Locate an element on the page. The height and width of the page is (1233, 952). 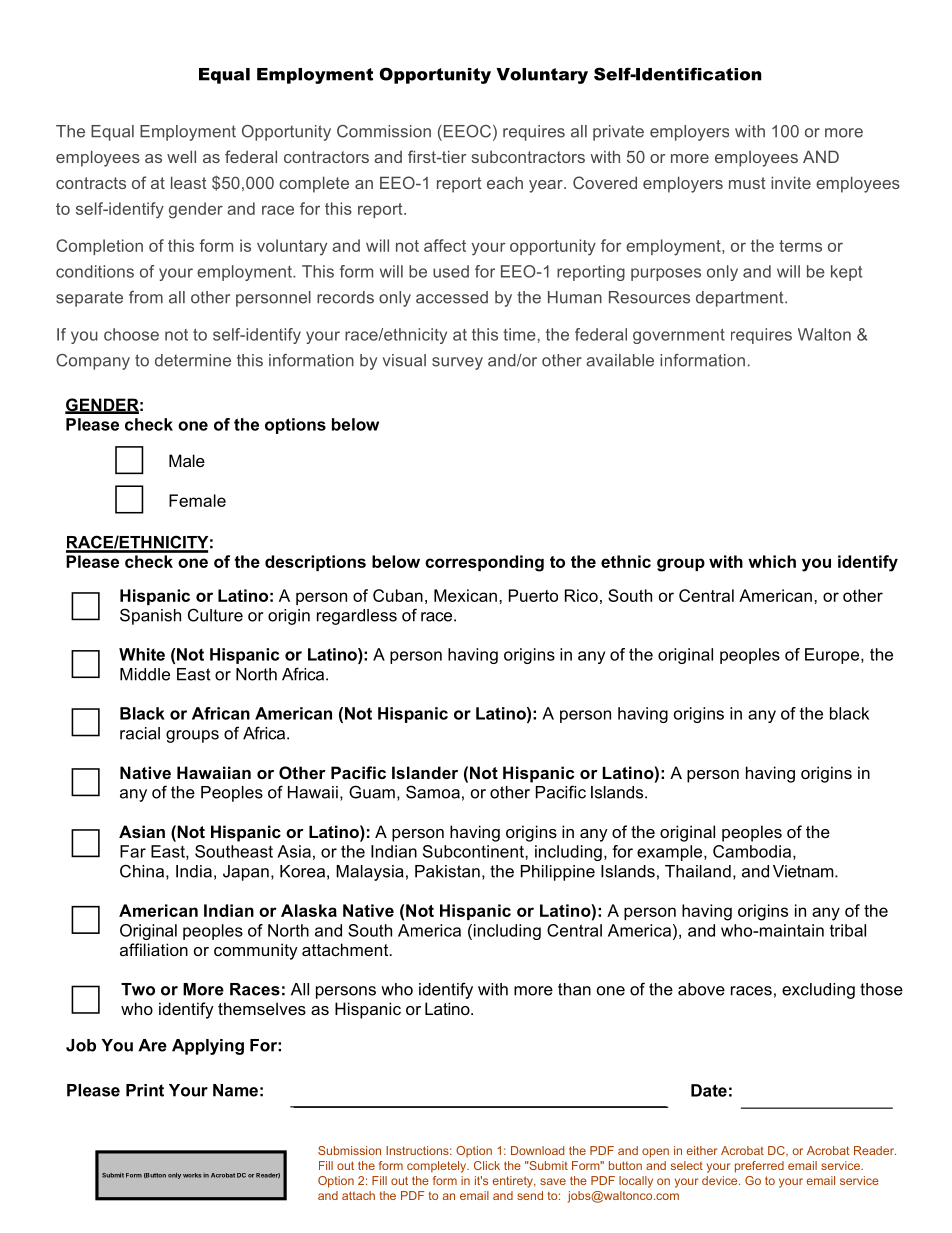
well is located at coordinates (181, 156).
